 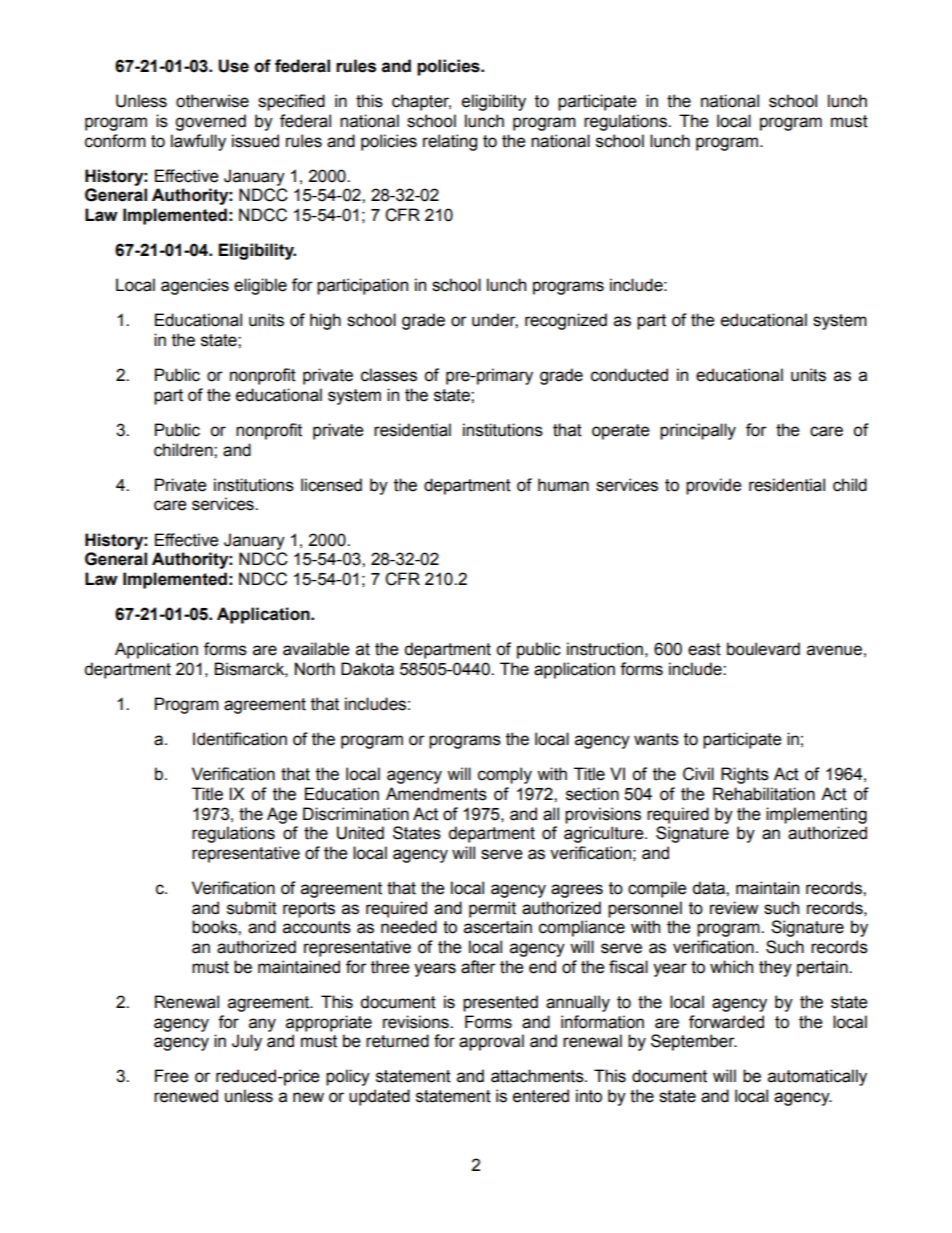 What do you see at coordinates (629, 375) in the screenshot?
I see `conducted` at bounding box center [629, 375].
